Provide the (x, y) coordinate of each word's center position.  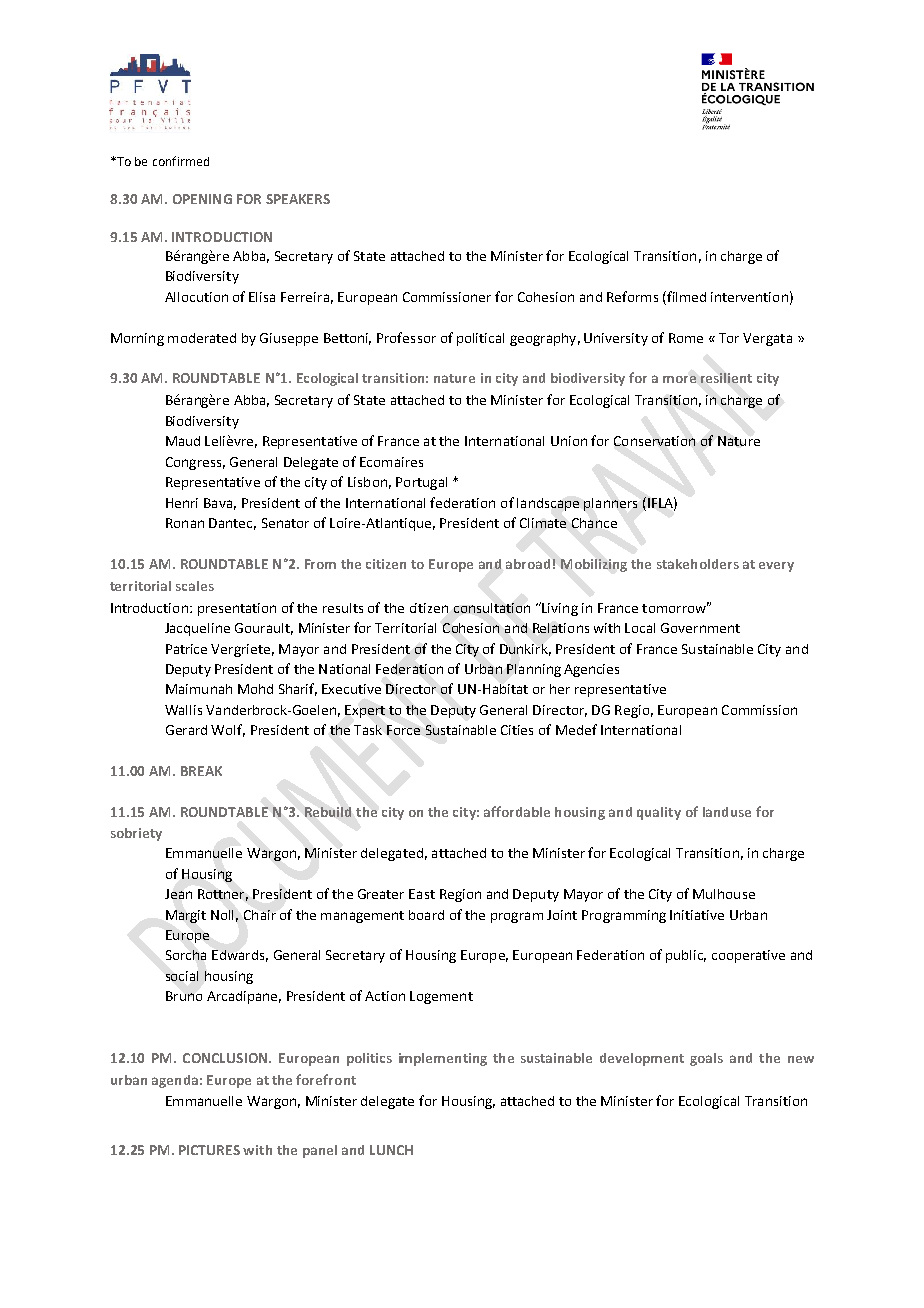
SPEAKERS (298, 199)
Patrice (186, 649)
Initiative (697, 915)
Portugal (421, 483)
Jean (178, 894)
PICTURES (209, 1150)
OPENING (202, 199)
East (422, 894)
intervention (749, 297)
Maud (183, 441)
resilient (726, 378)
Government (700, 628)
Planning (534, 670)
